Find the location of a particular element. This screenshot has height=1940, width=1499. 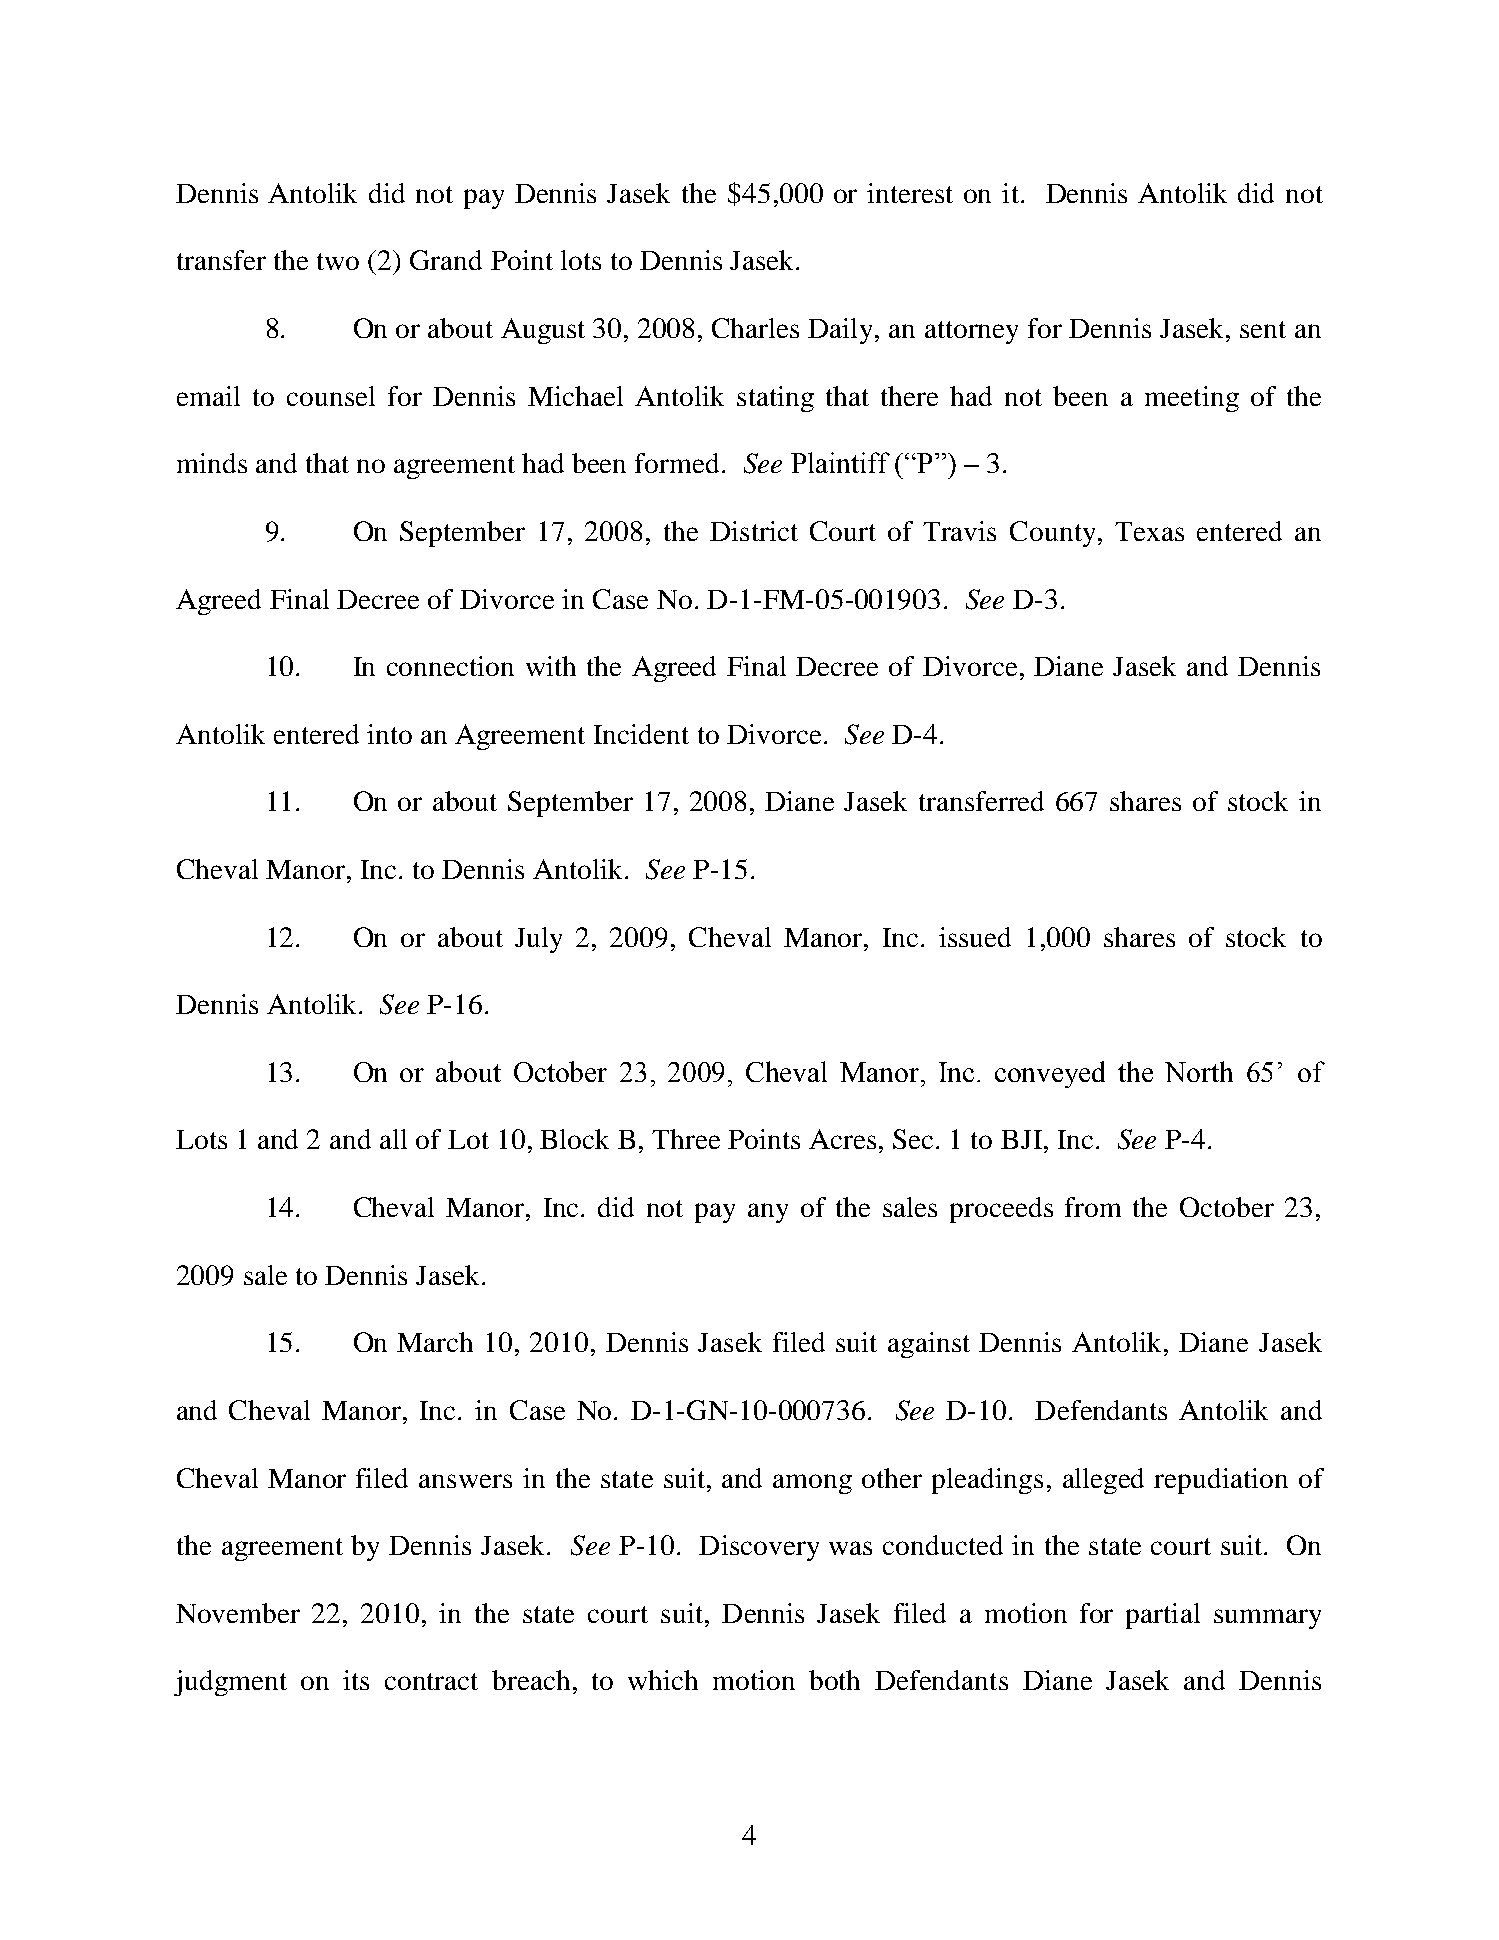

issued is located at coordinates (975, 937).
